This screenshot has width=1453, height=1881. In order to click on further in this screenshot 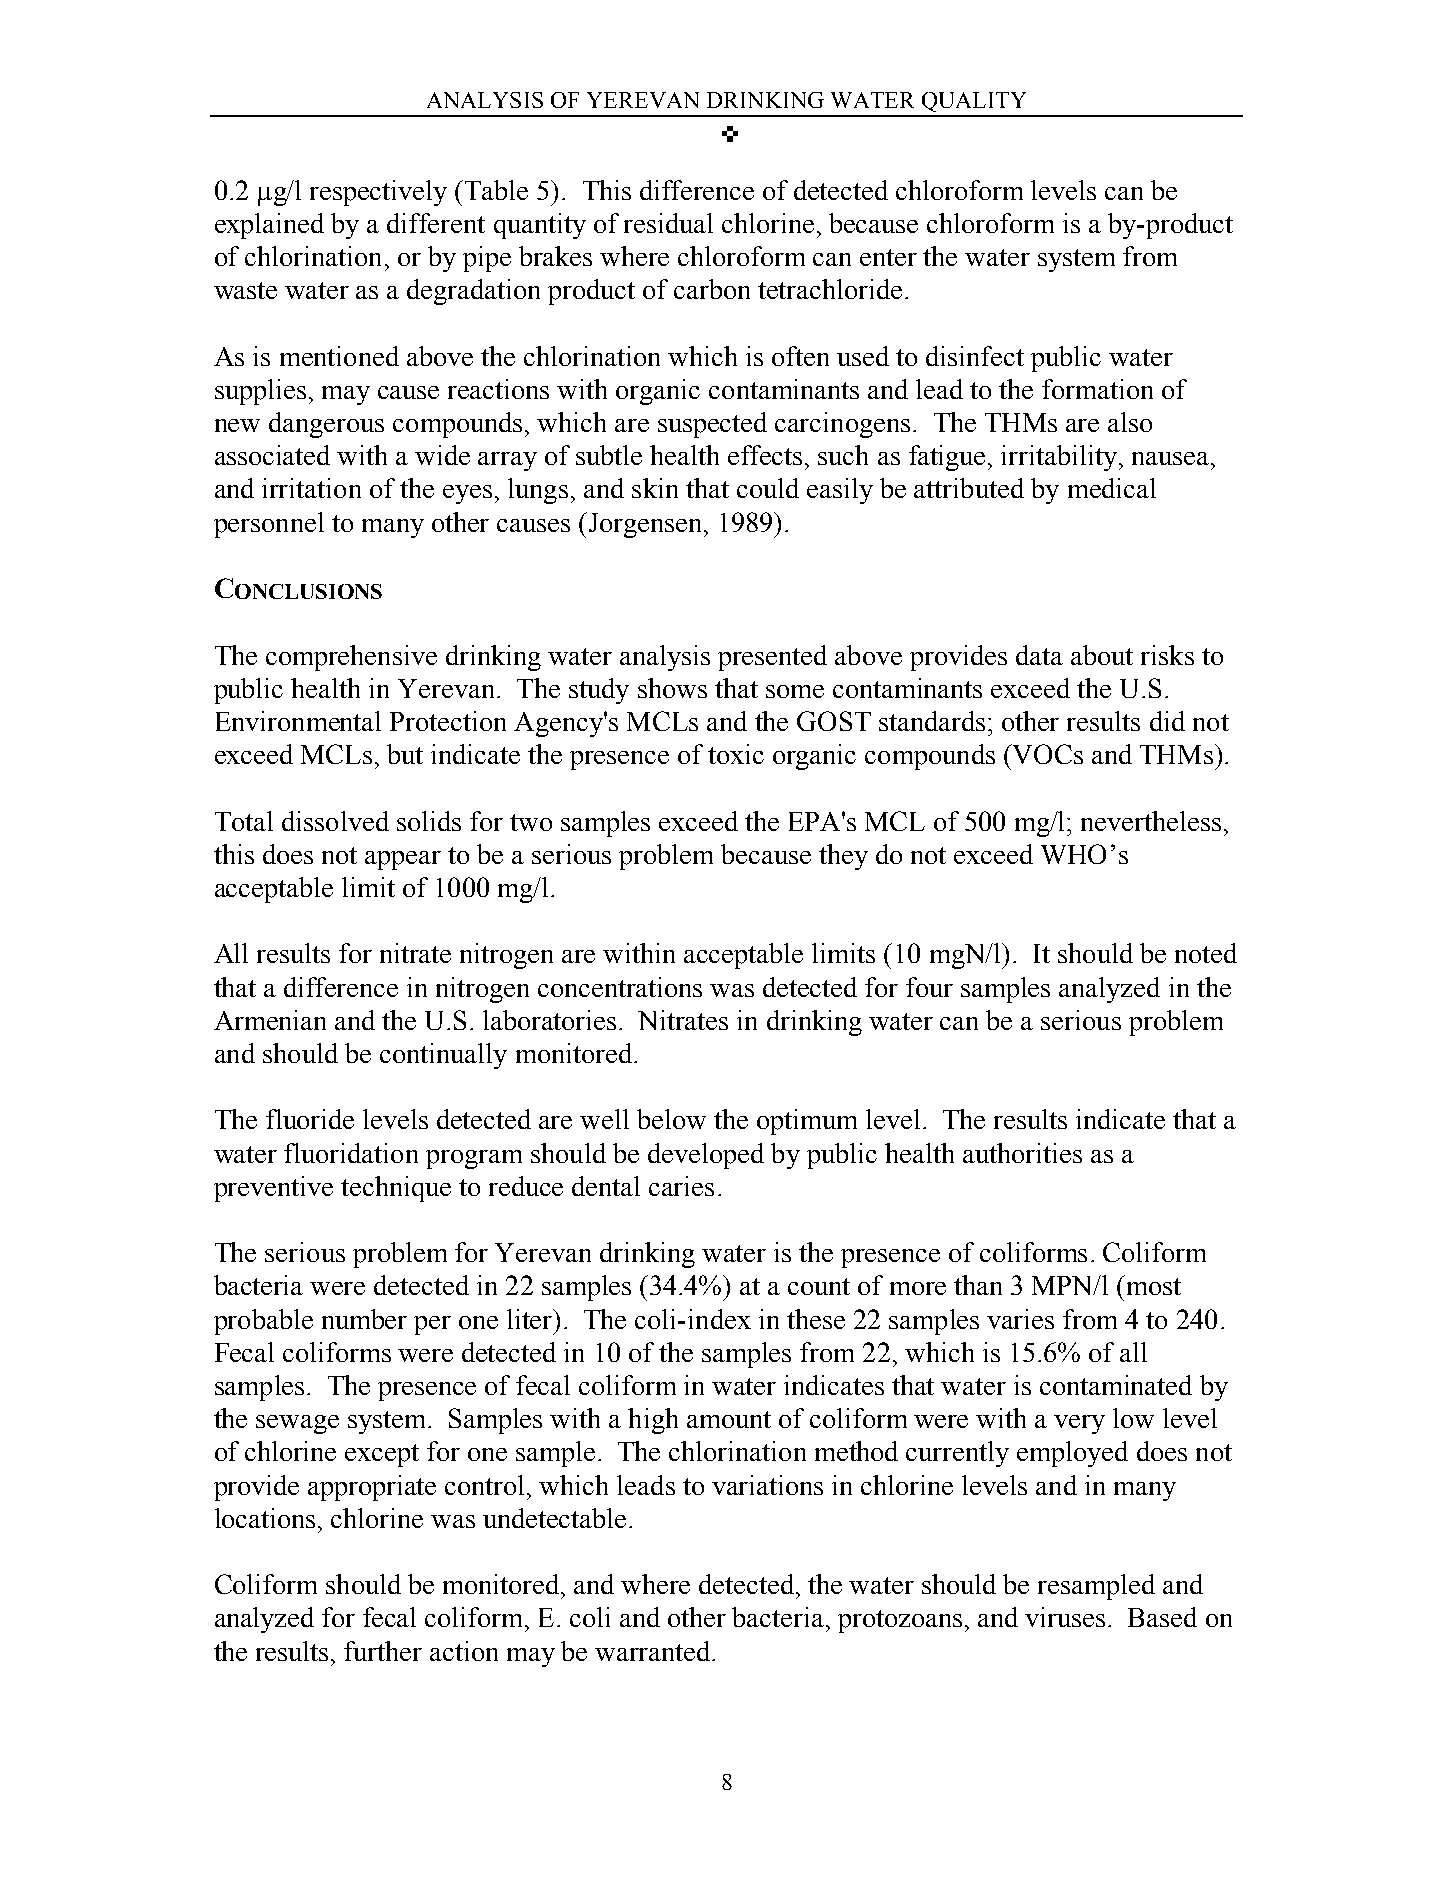, I will do `click(383, 1651)`.
